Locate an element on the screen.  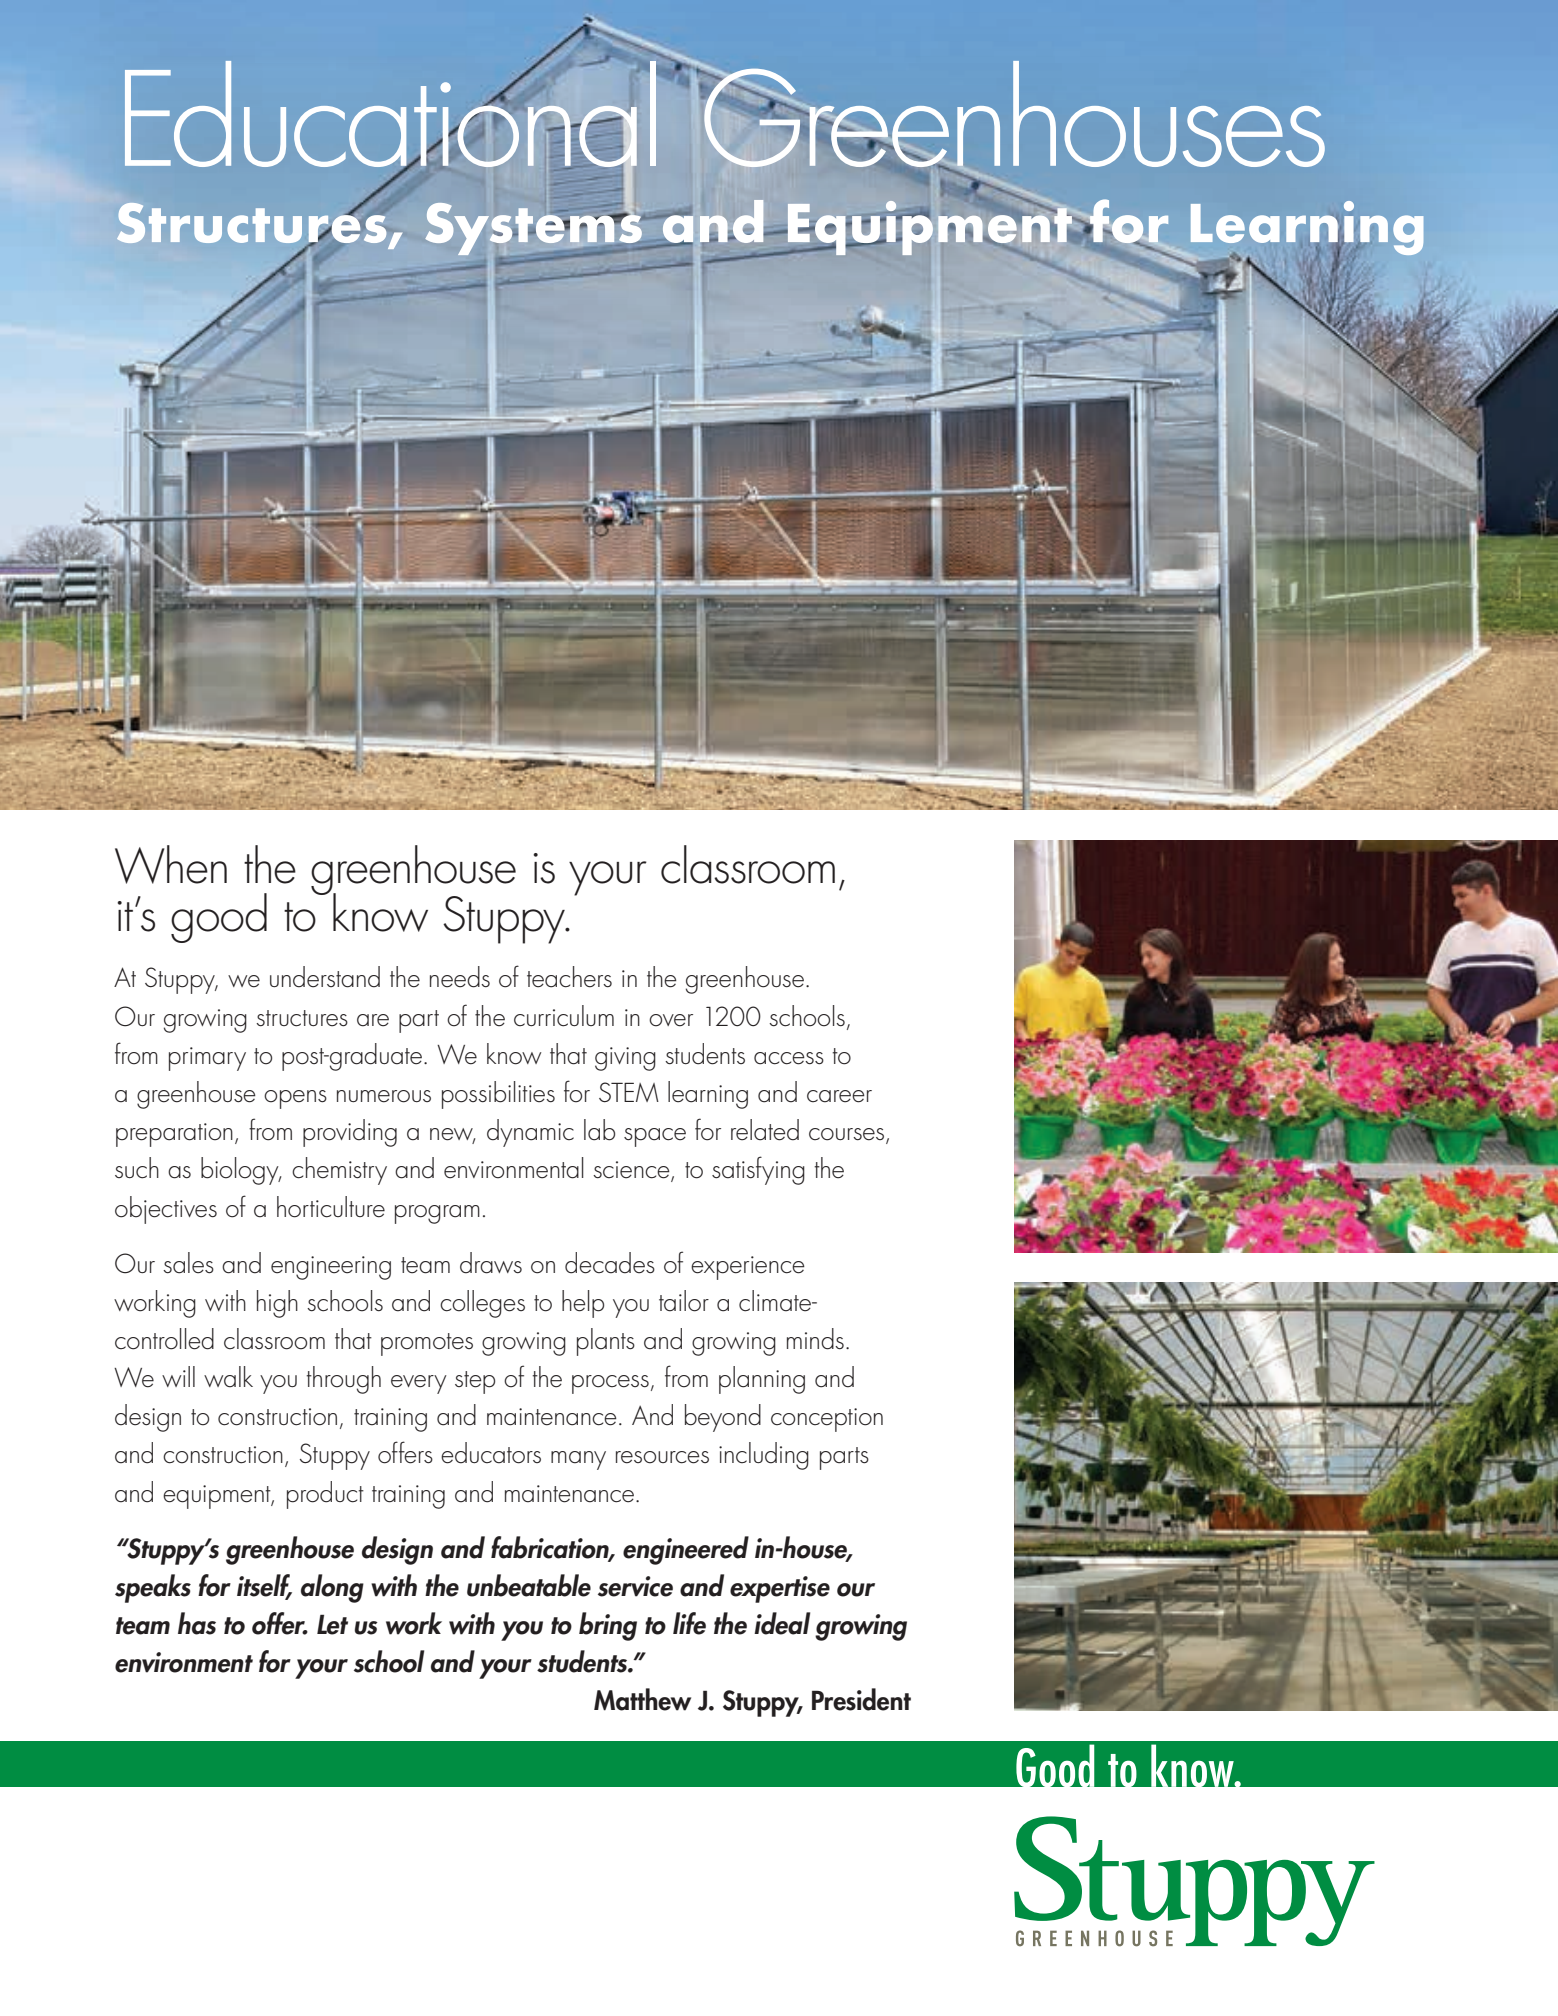
unbeatable is located at coordinates (529, 1585).
